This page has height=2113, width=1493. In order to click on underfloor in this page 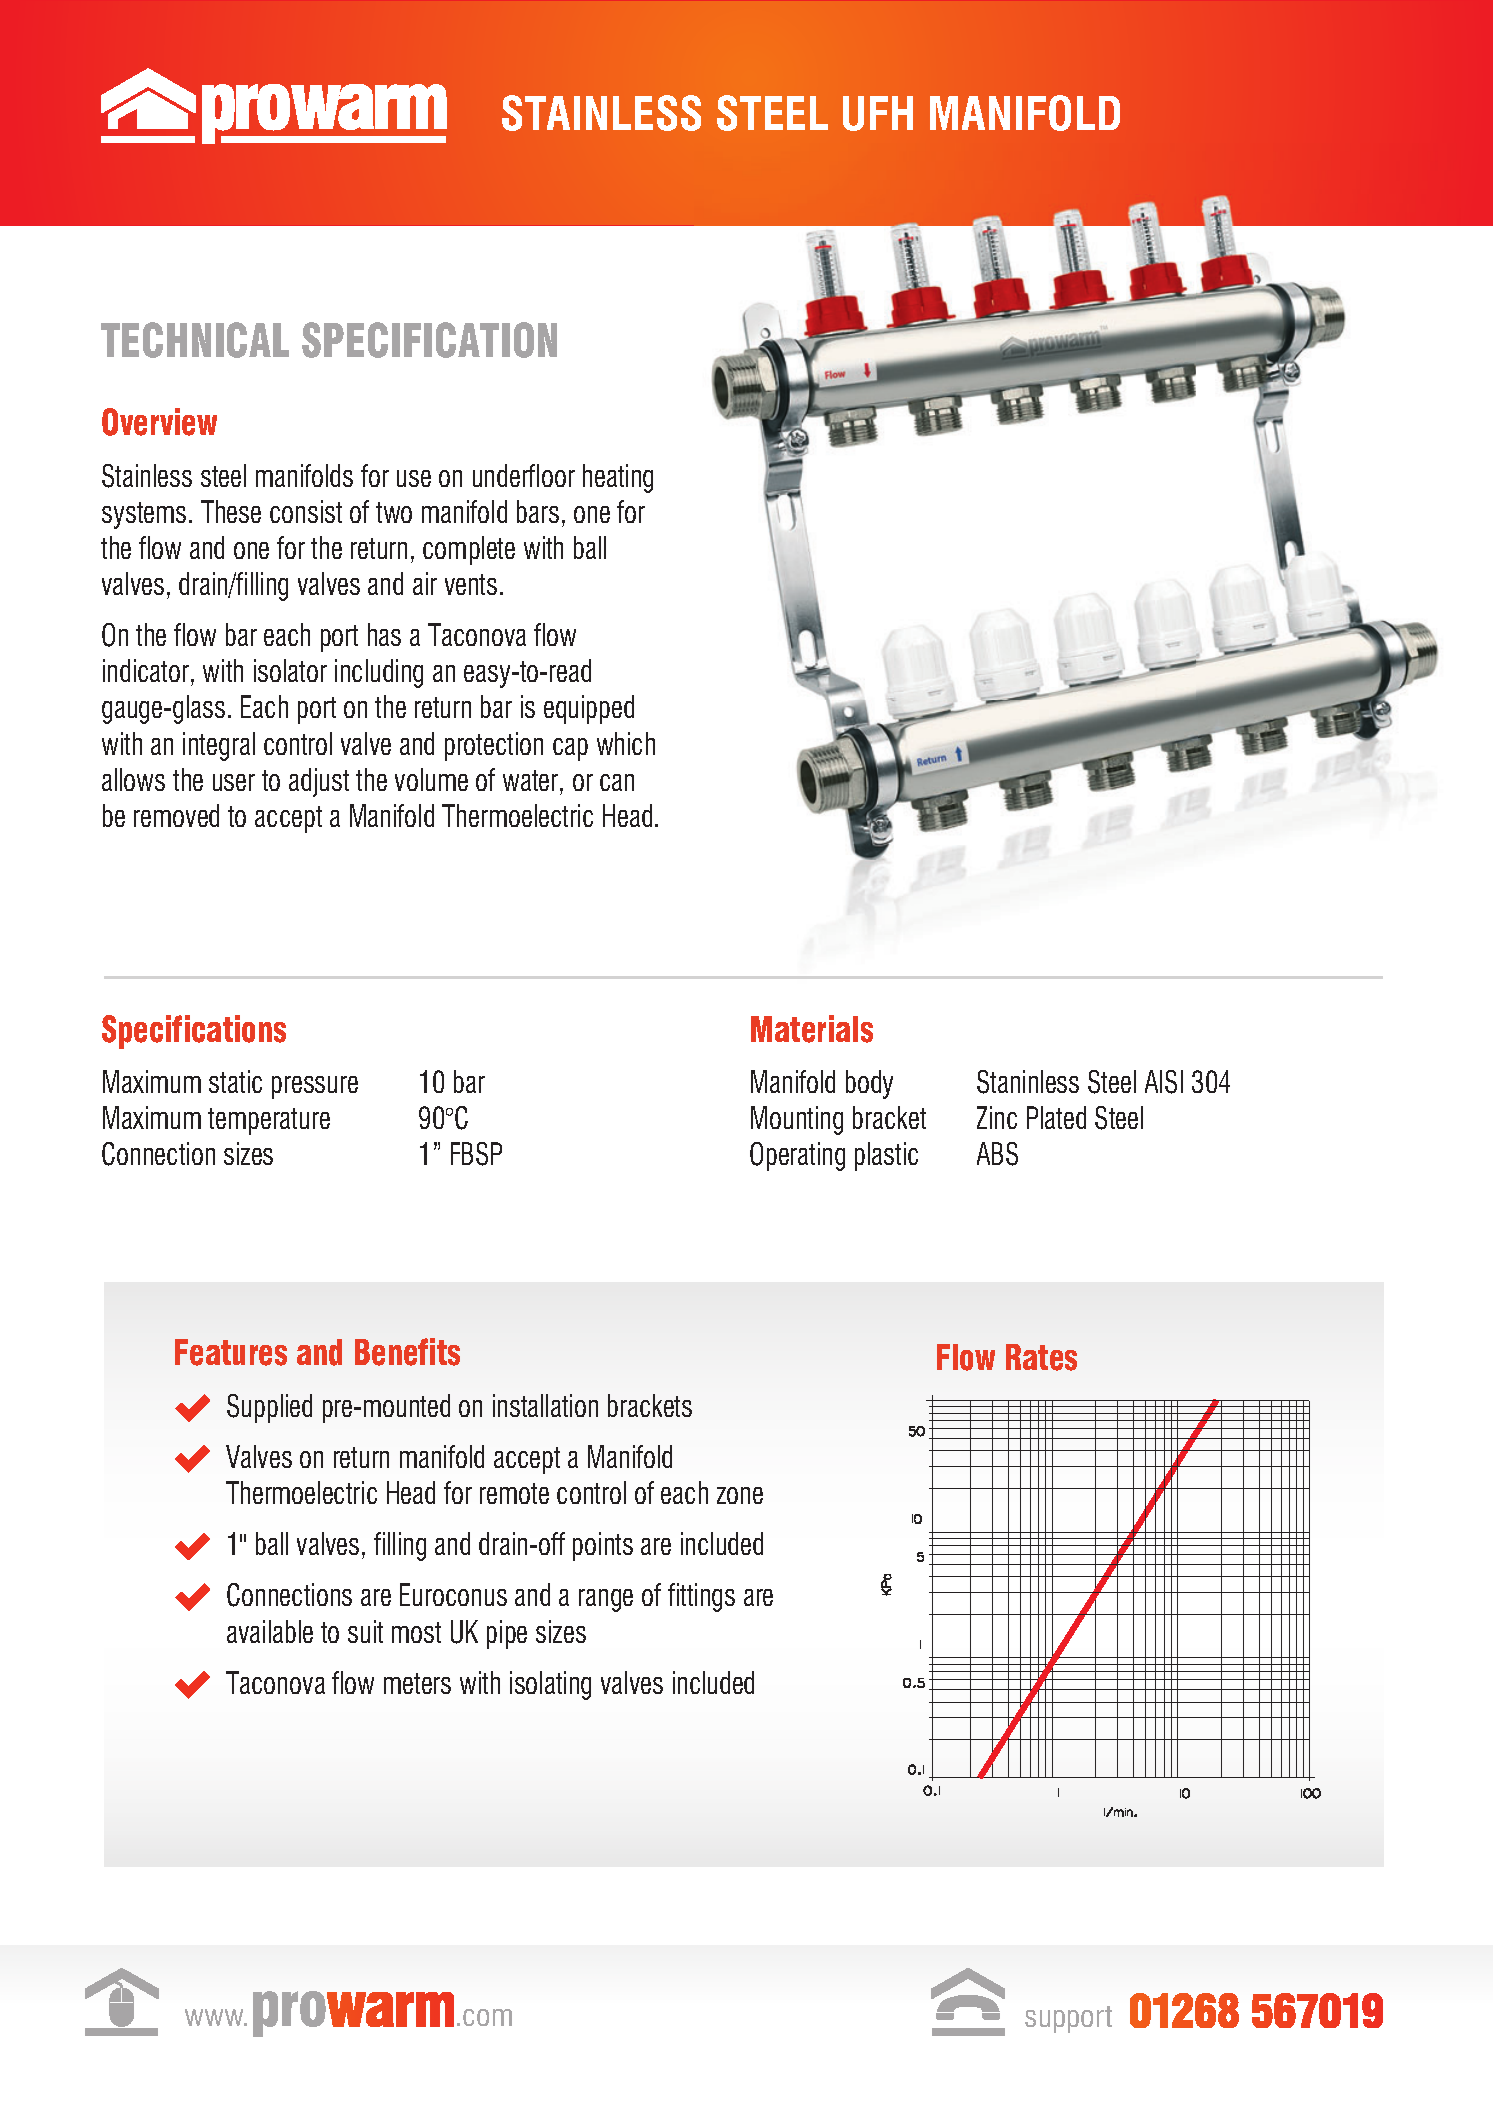, I will do `click(524, 475)`.
